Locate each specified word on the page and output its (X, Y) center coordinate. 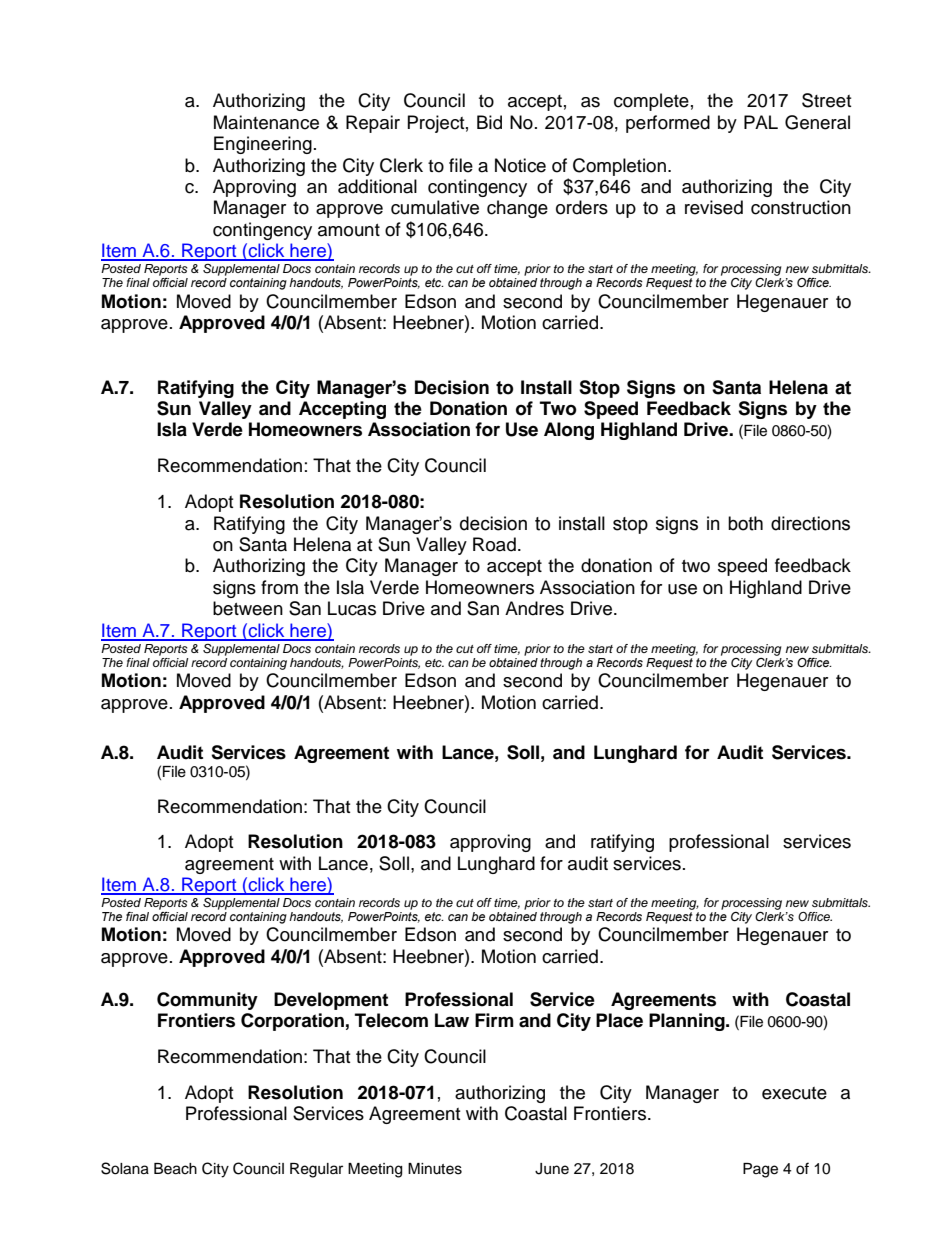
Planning (688, 1022)
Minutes (435, 1169)
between (248, 608)
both (745, 523)
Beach (175, 1169)
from (279, 587)
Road (494, 544)
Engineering (263, 145)
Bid (489, 122)
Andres (534, 608)
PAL (761, 122)
